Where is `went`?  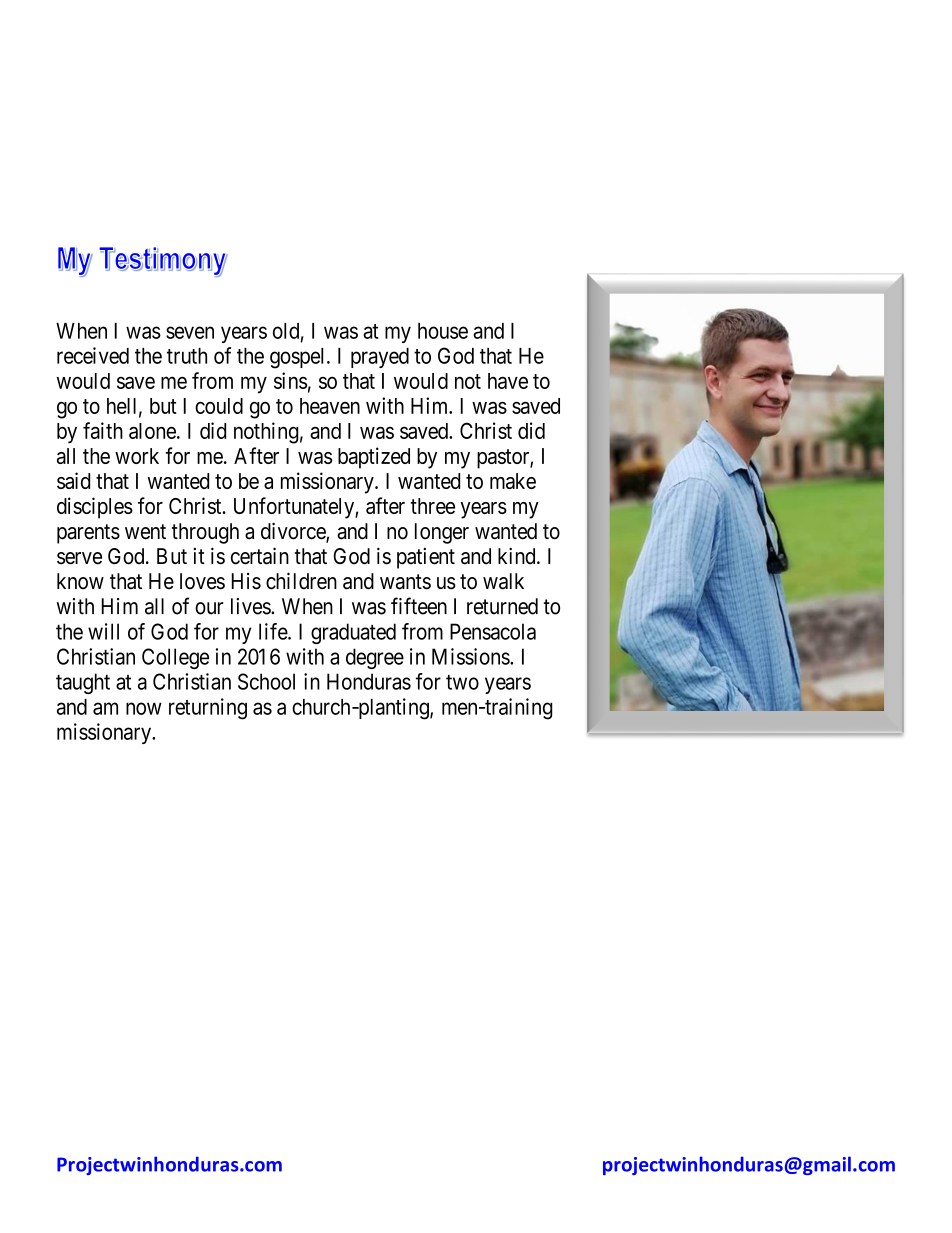
went is located at coordinates (145, 532).
